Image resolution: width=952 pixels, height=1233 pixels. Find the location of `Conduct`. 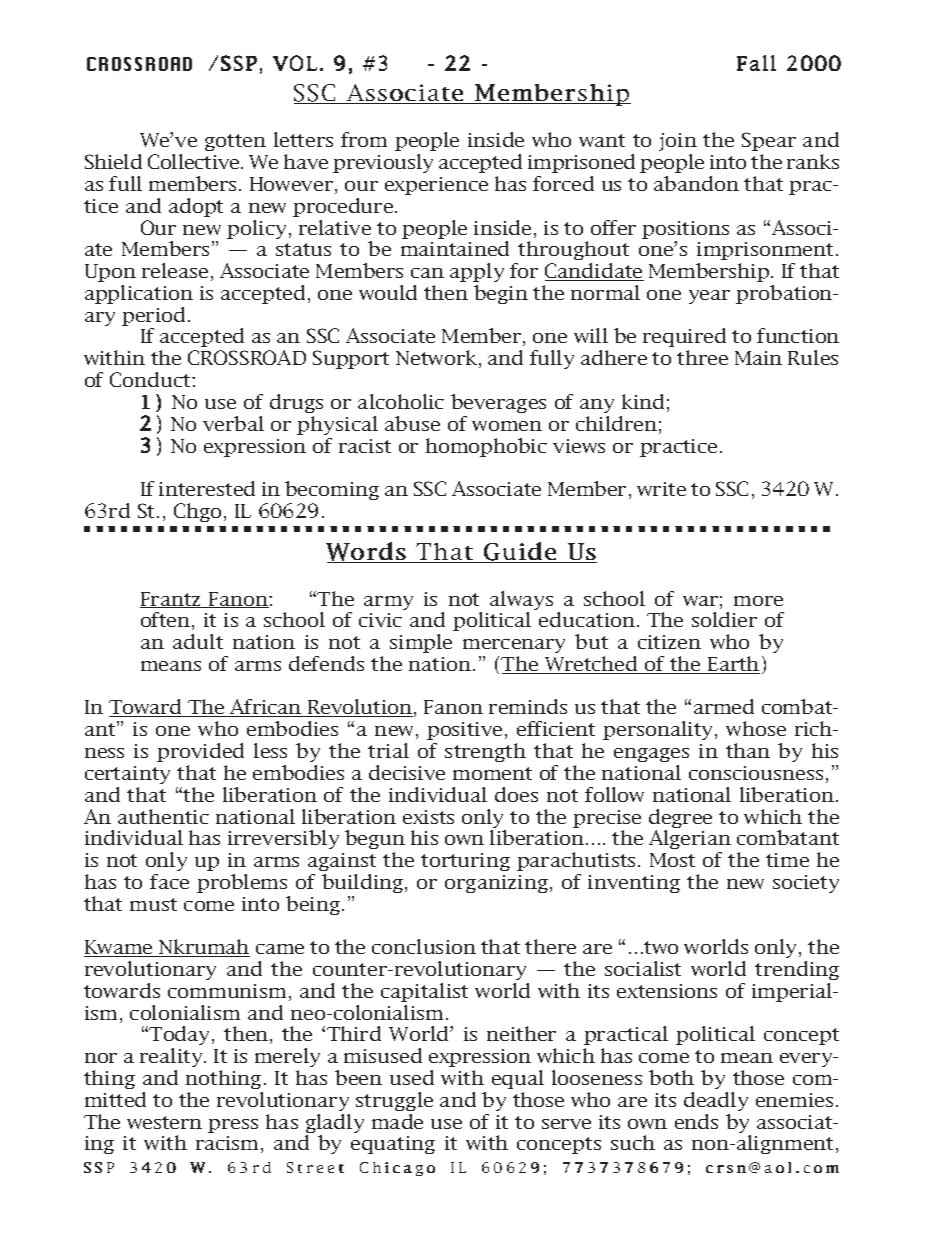

Conduct is located at coordinates (151, 379).
